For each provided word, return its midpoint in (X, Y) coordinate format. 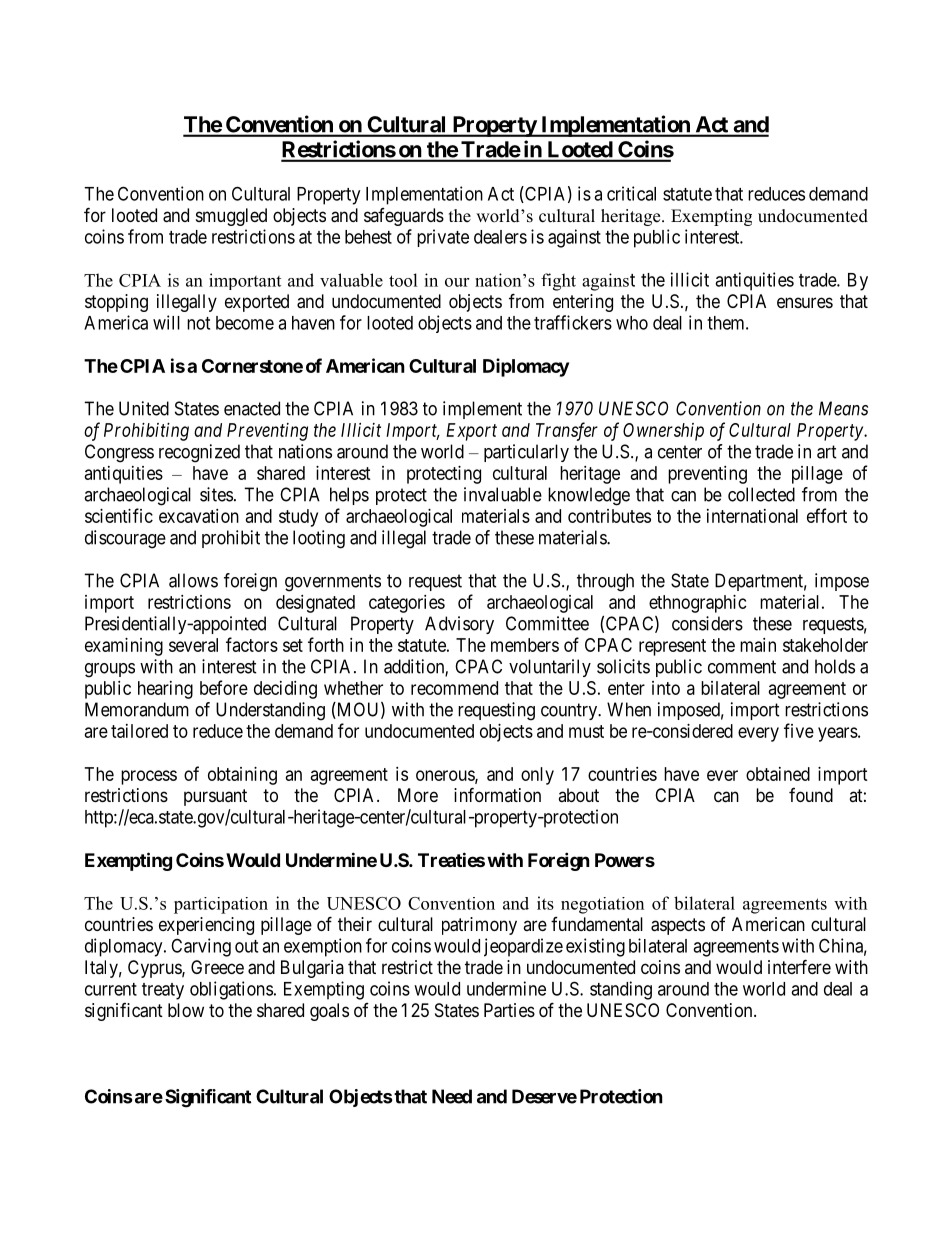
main (758, 645)
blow (186, 1010)
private (443, 238)
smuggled (231, 217)
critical (631, 193)
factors (252, 644)
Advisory (459, 625)
